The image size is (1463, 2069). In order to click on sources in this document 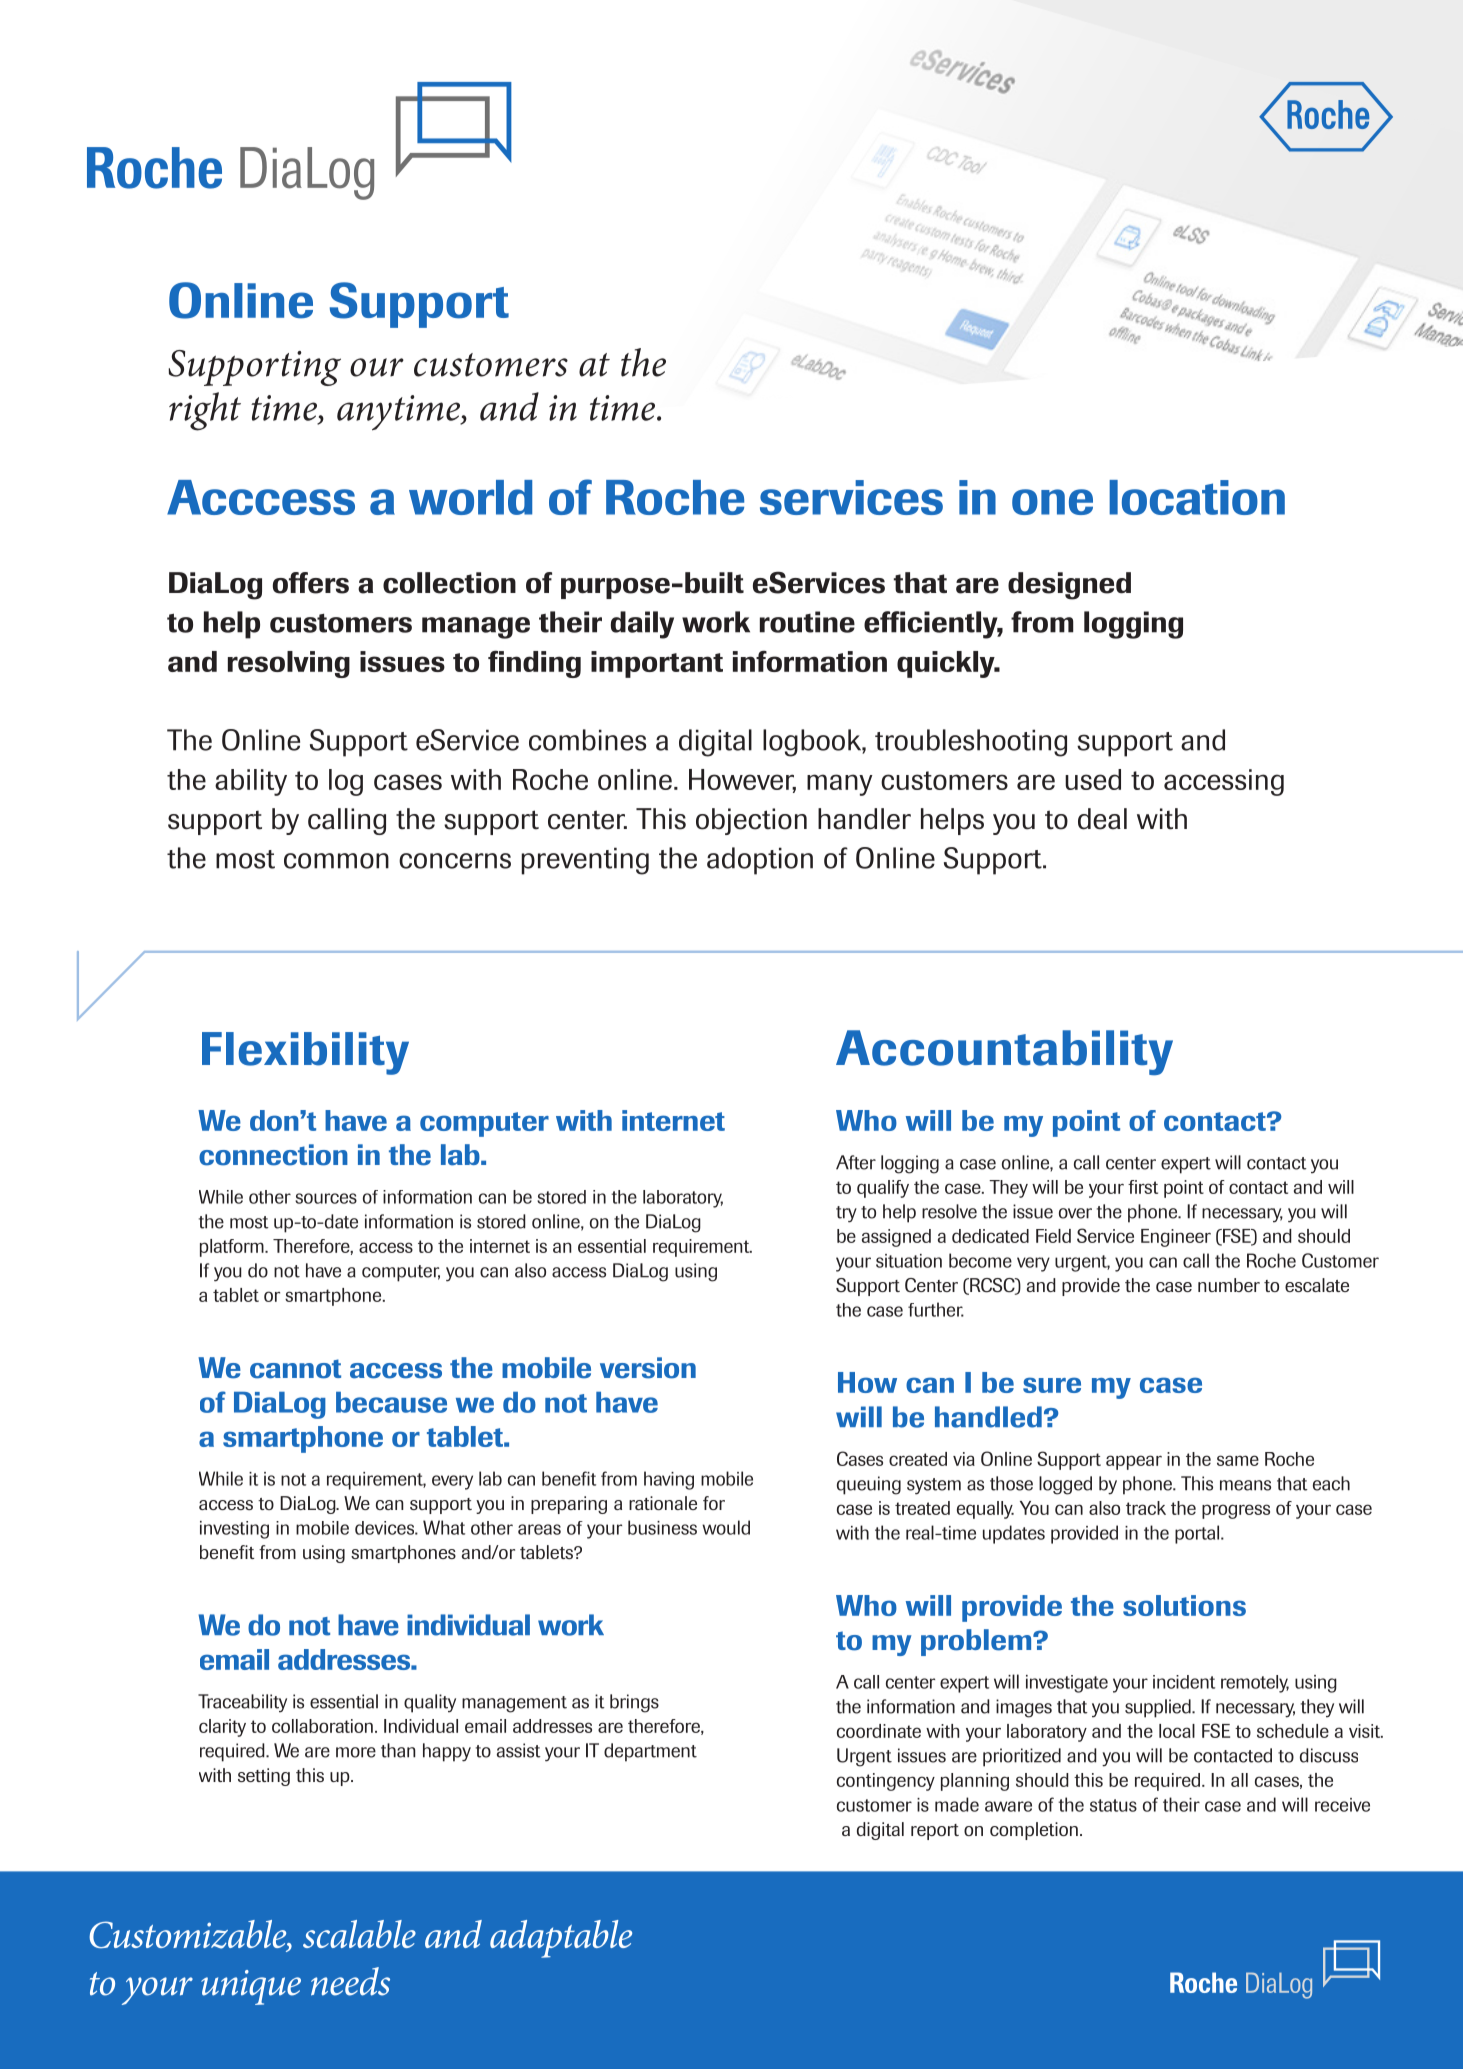, I will do `click(326, 1198)`.
